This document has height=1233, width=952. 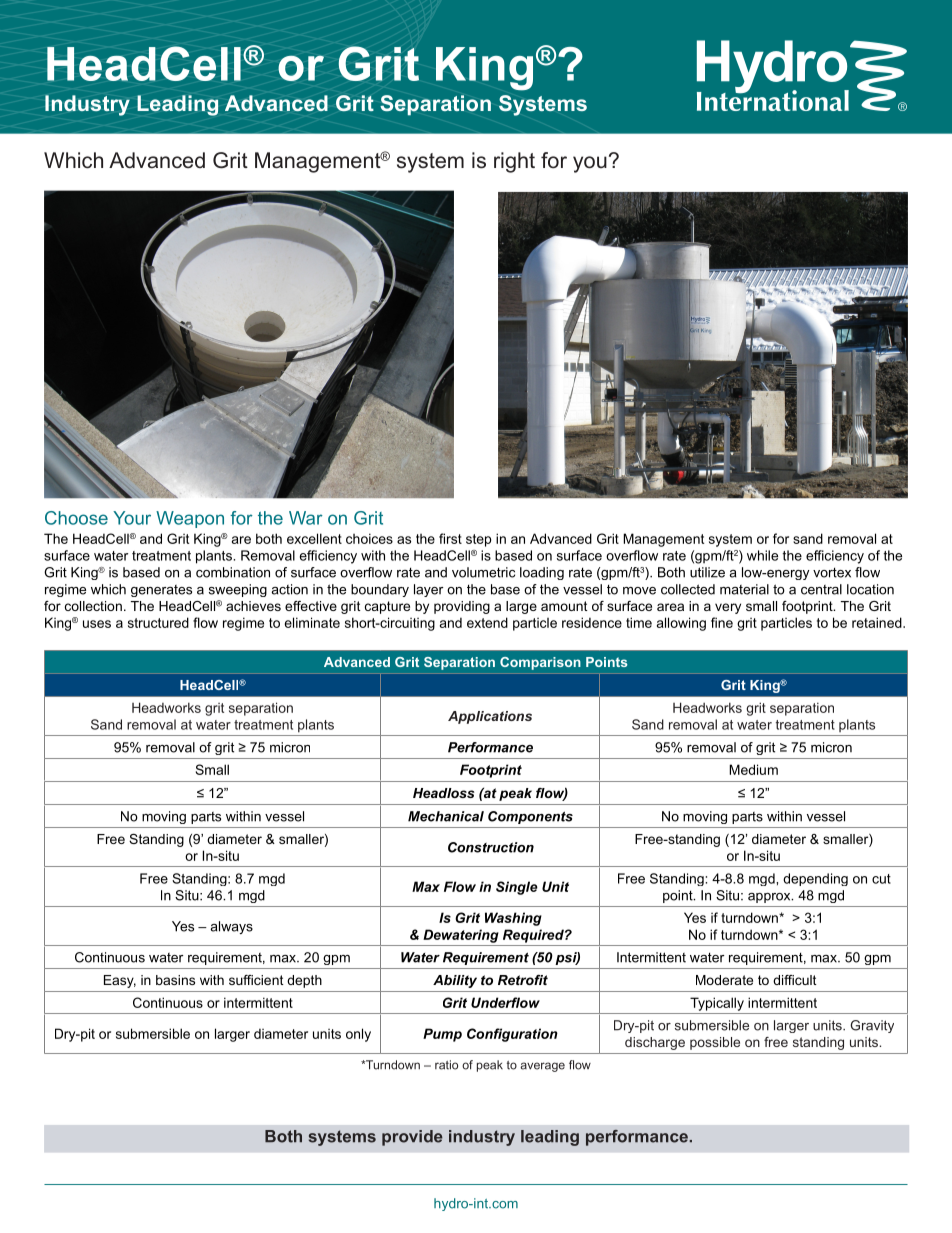 I want to click on Weapon, so click(x=190, y=519).
